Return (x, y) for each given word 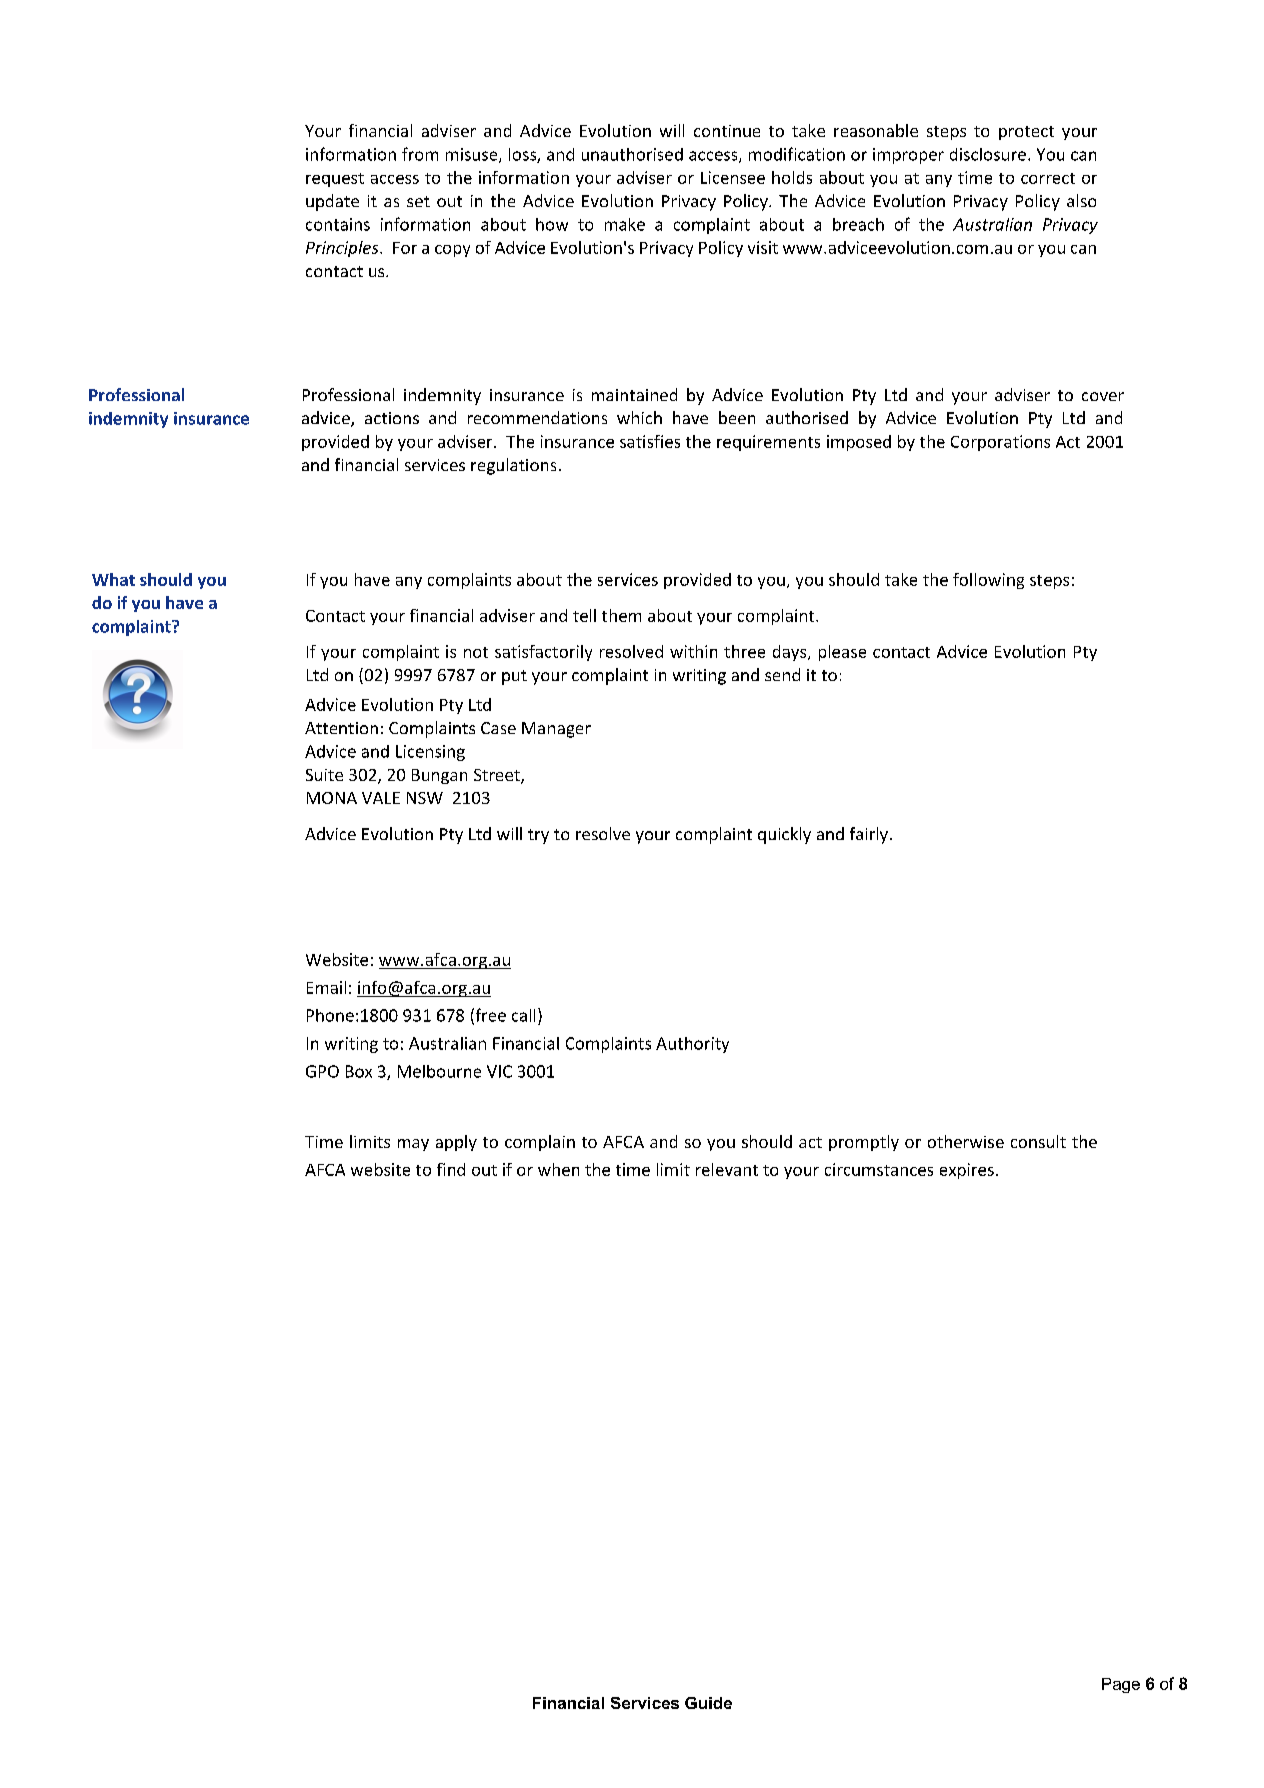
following (988, 581)
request (335, 180)
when (558, 1169)
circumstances (879, 1169)
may (413, 1145)
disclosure (988, 154)
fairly (869, 835)
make (625, 224)
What (113, 579)
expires (967, 1171)
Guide (708, 1703)
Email (326, 987)
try (538, 836)
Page (1121, 1685)
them (621, 615)
